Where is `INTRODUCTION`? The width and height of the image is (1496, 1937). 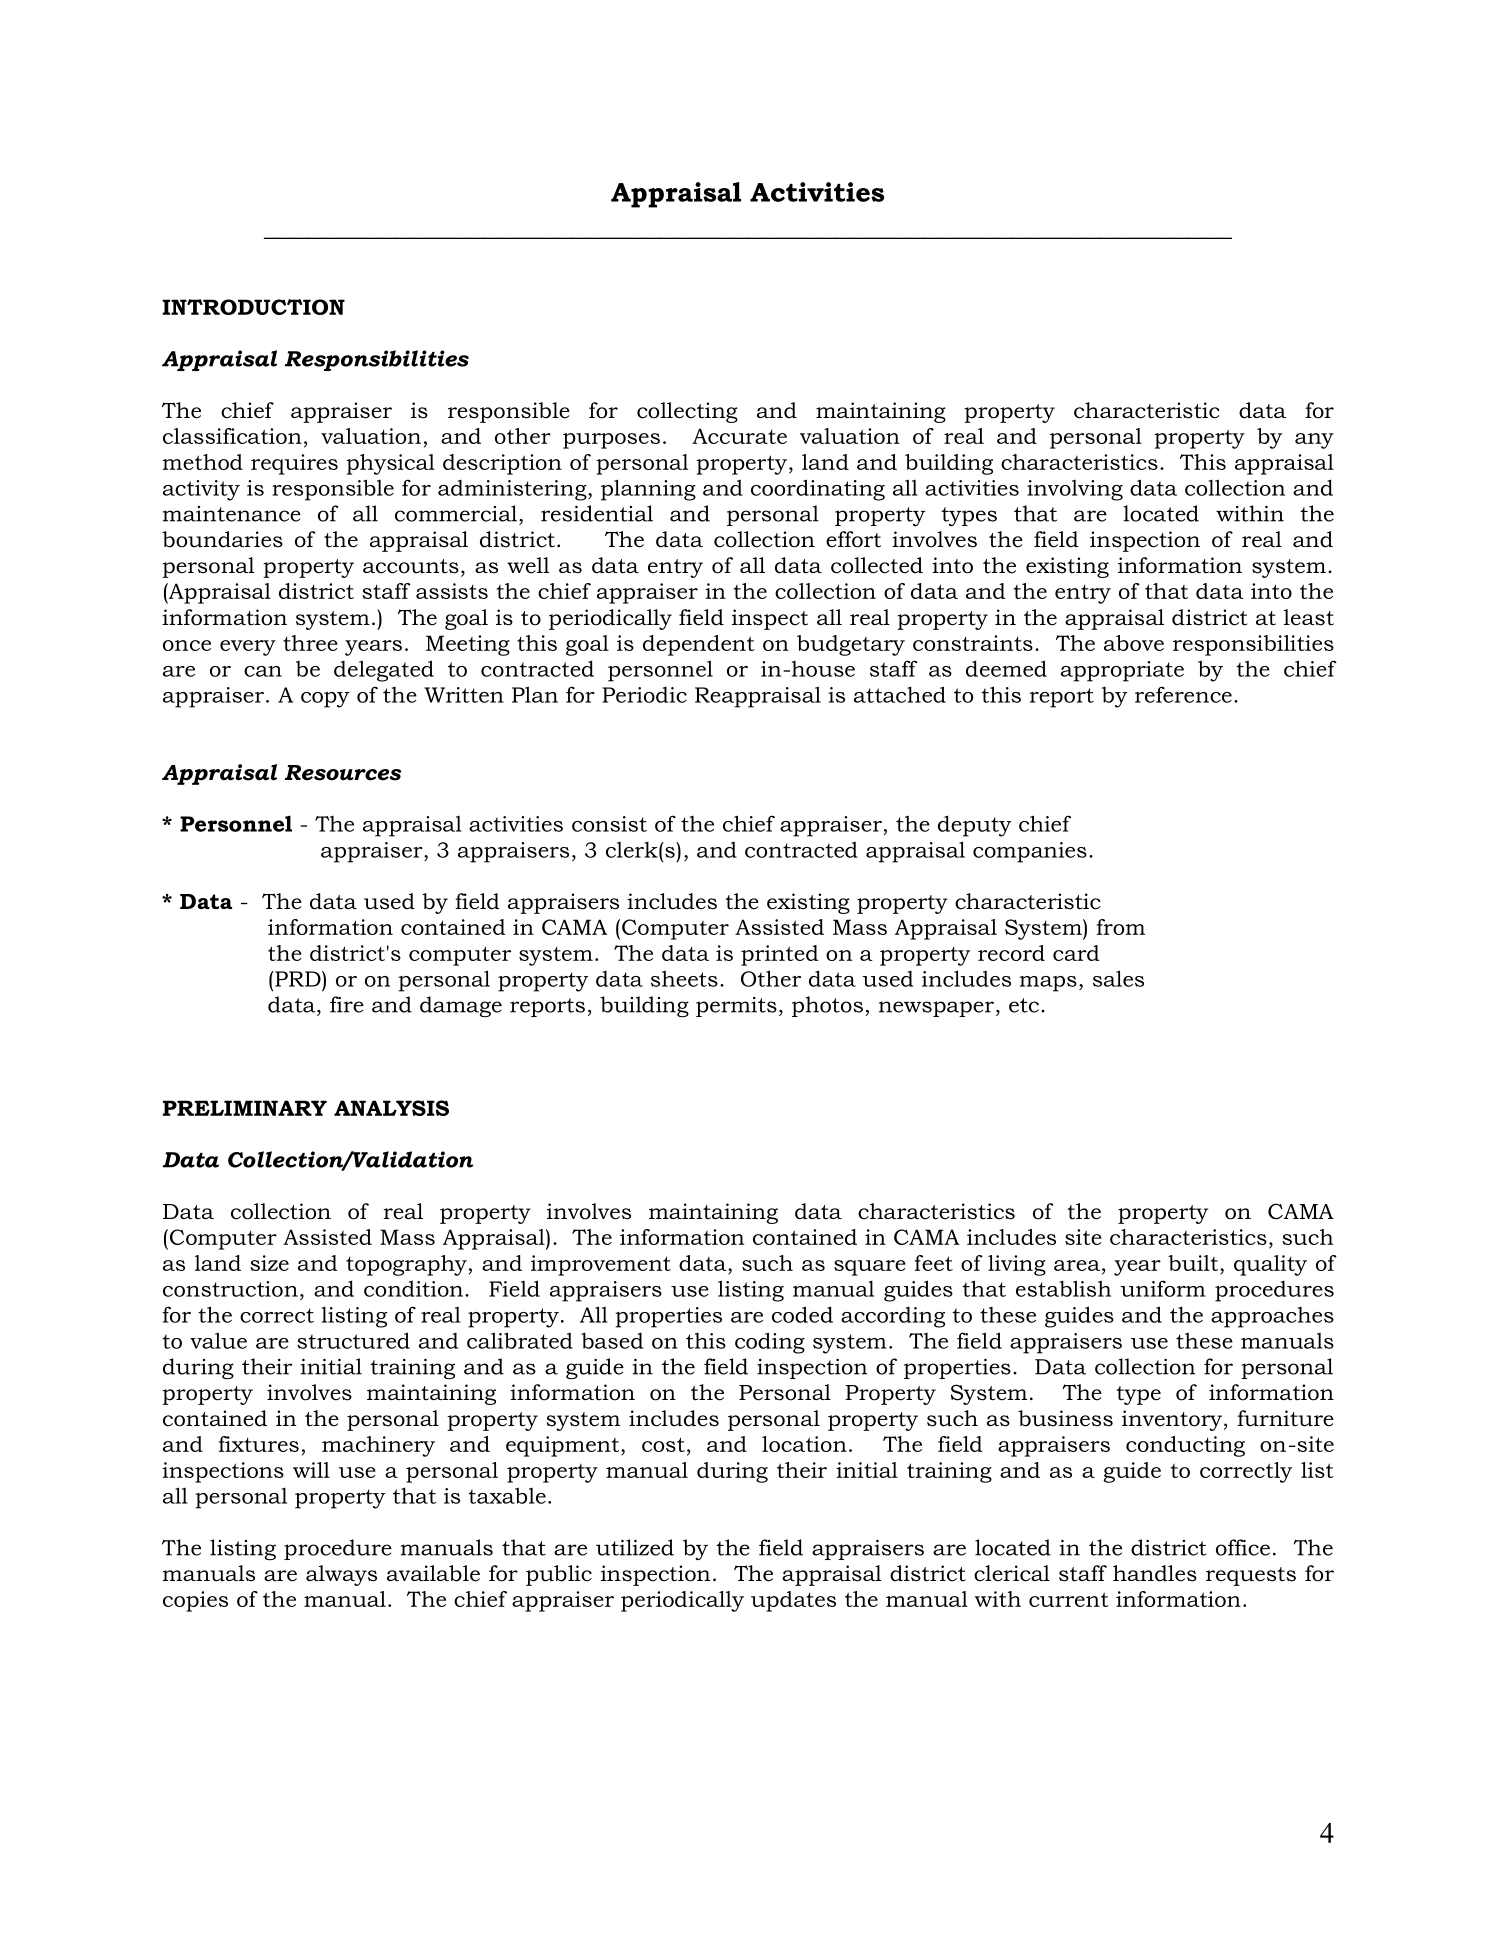 INTRODUCTION is located at coordinates (253, 307).
